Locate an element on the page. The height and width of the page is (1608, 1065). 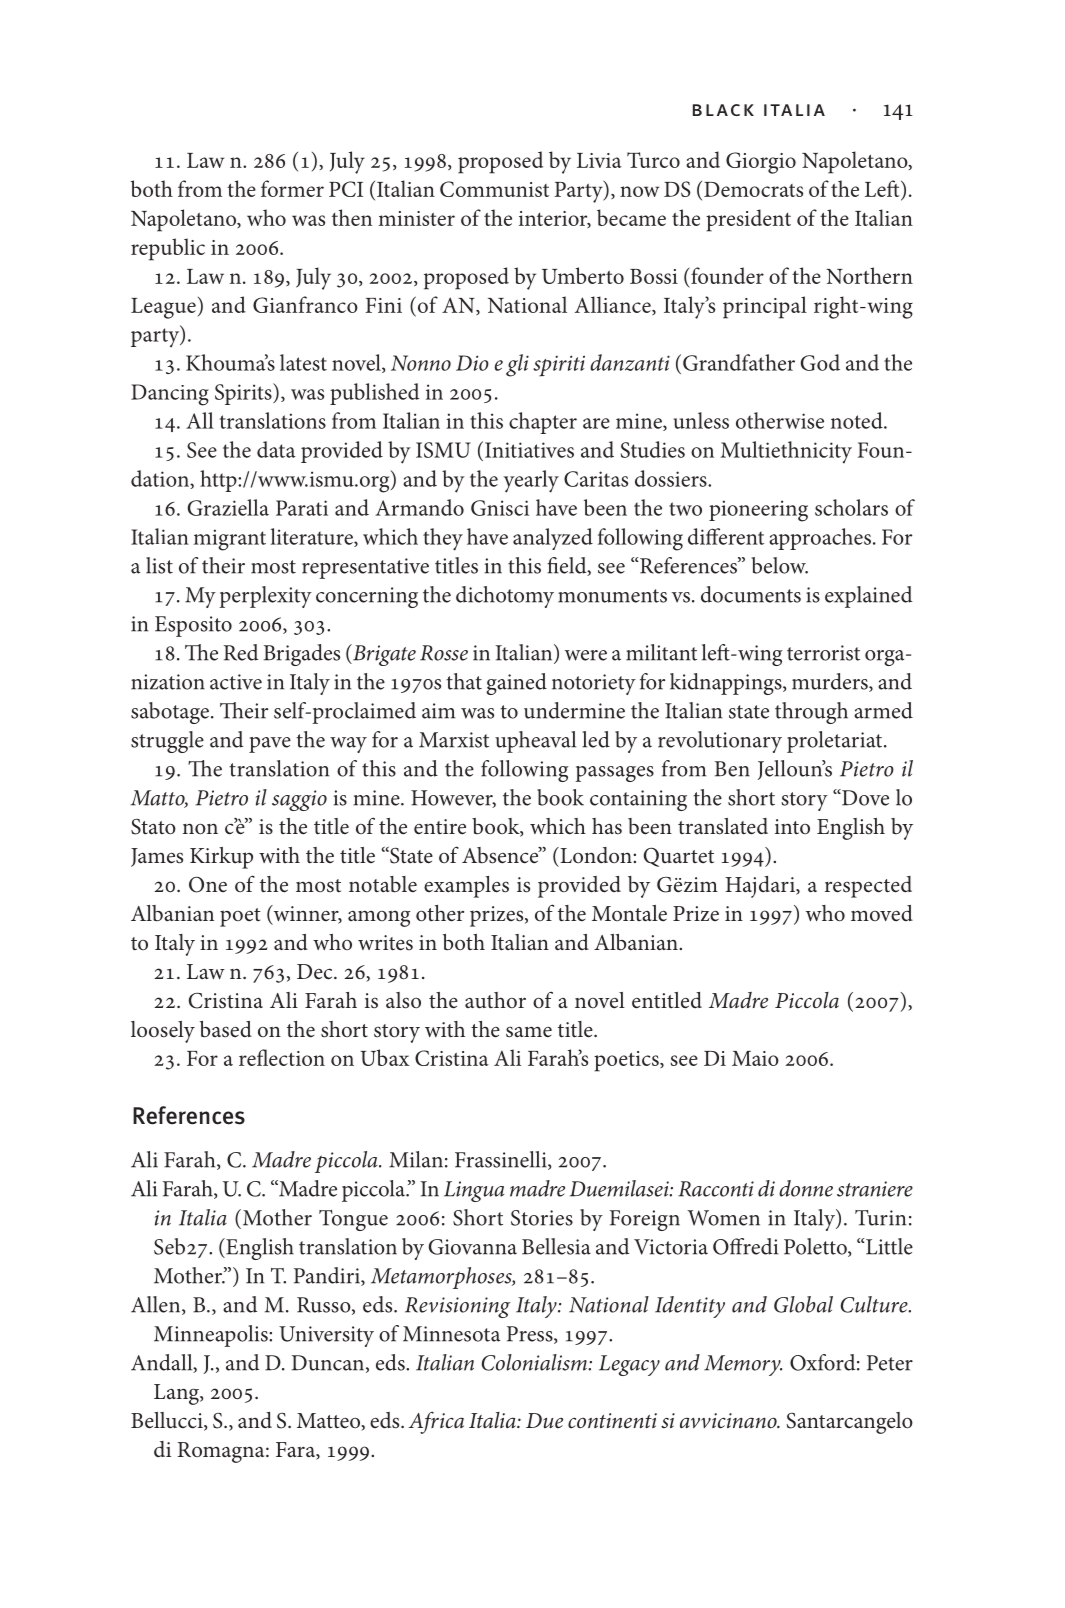
Minneapolis is located at coordinates (212, 1336).
